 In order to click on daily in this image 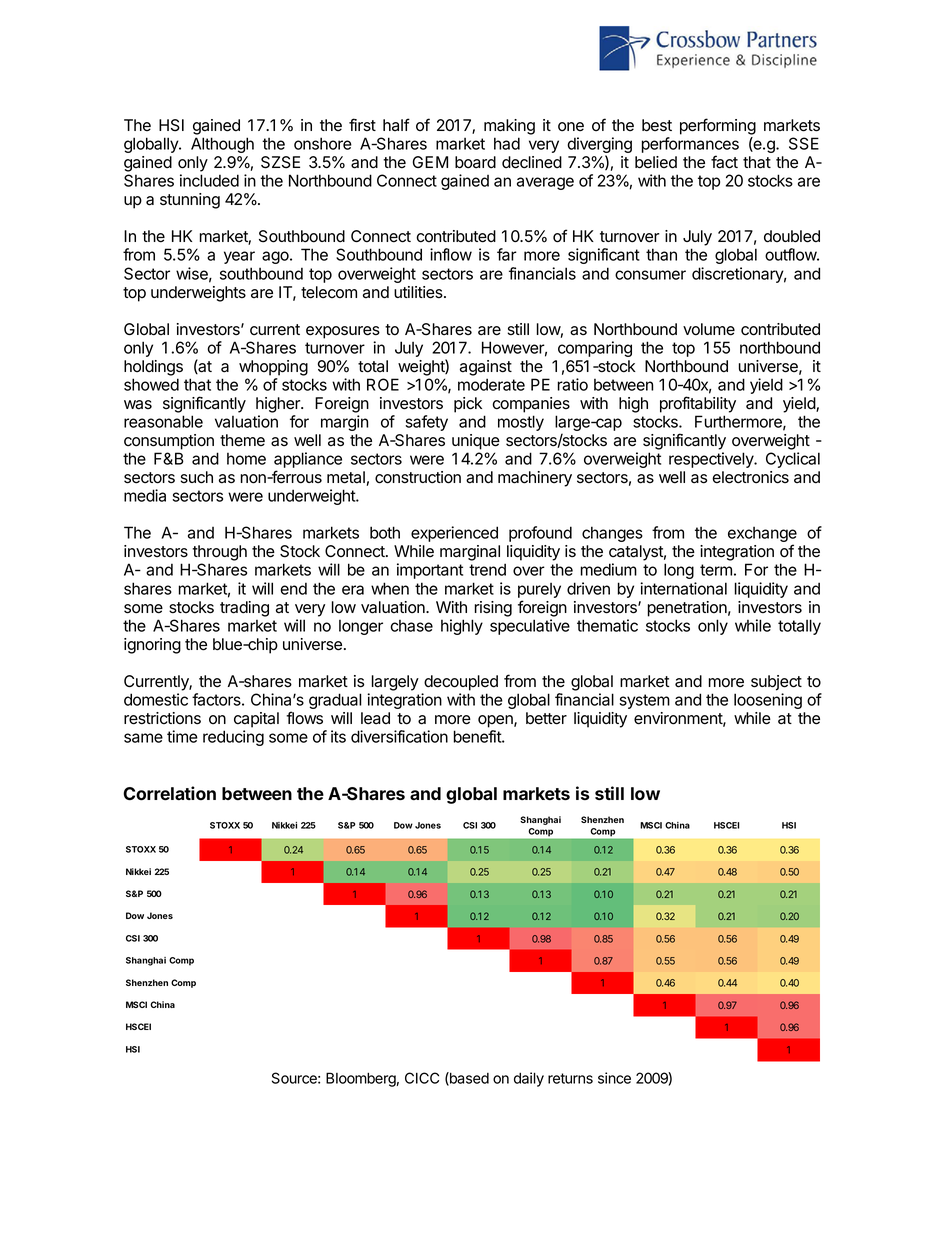, I will do `click(529, 1079)`.
